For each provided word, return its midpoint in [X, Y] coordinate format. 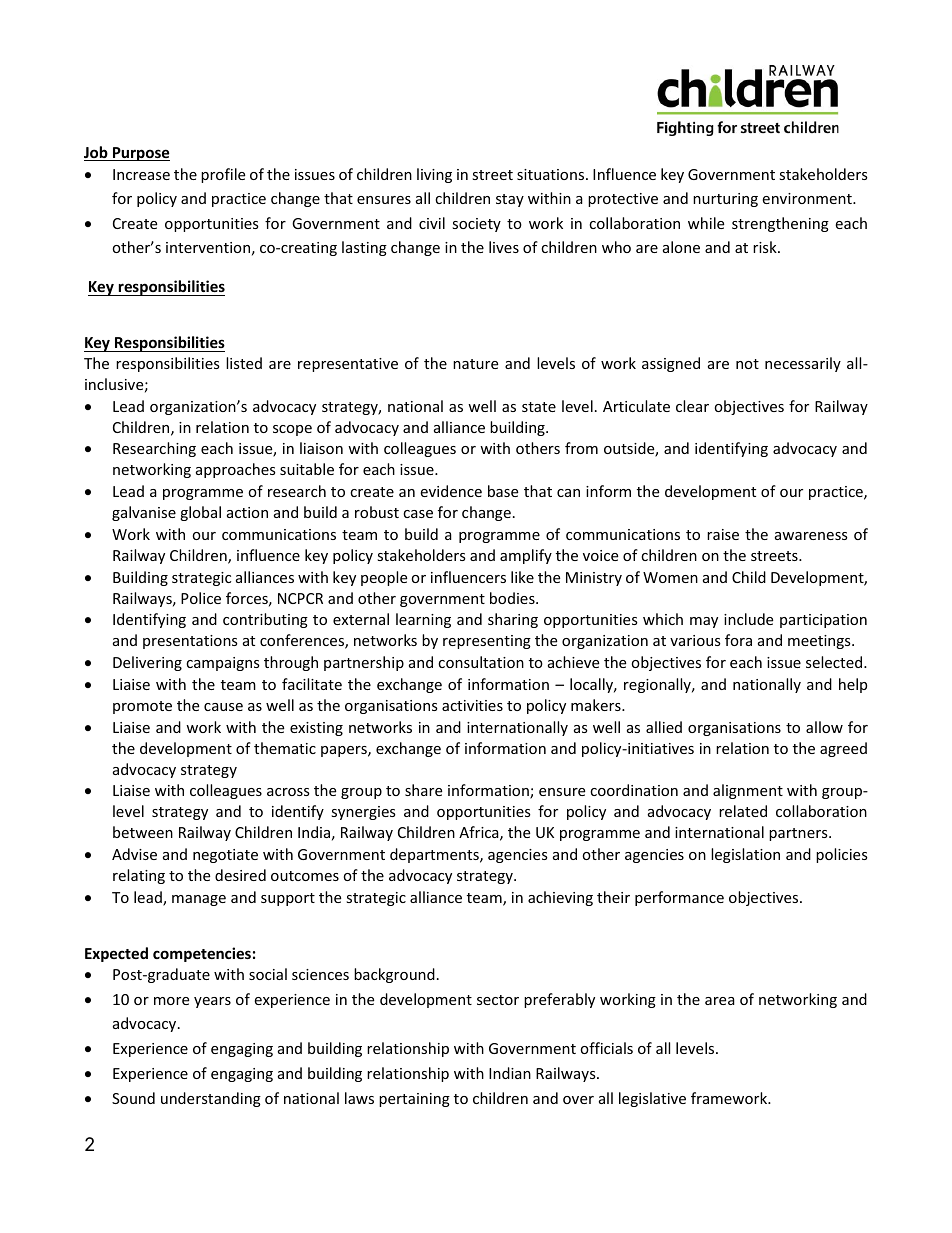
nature [475, 364]
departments [435, 855]
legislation [745, 855]
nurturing [725, 200]
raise [723, 534]
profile [223, 175]
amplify [526, 556]
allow [824, 727]
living [434, 175]
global [200, 513]
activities [472, 705]
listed [244, 363]
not [747, 364]
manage [199, 900]
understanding [211, 1099]
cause [223, 707]
